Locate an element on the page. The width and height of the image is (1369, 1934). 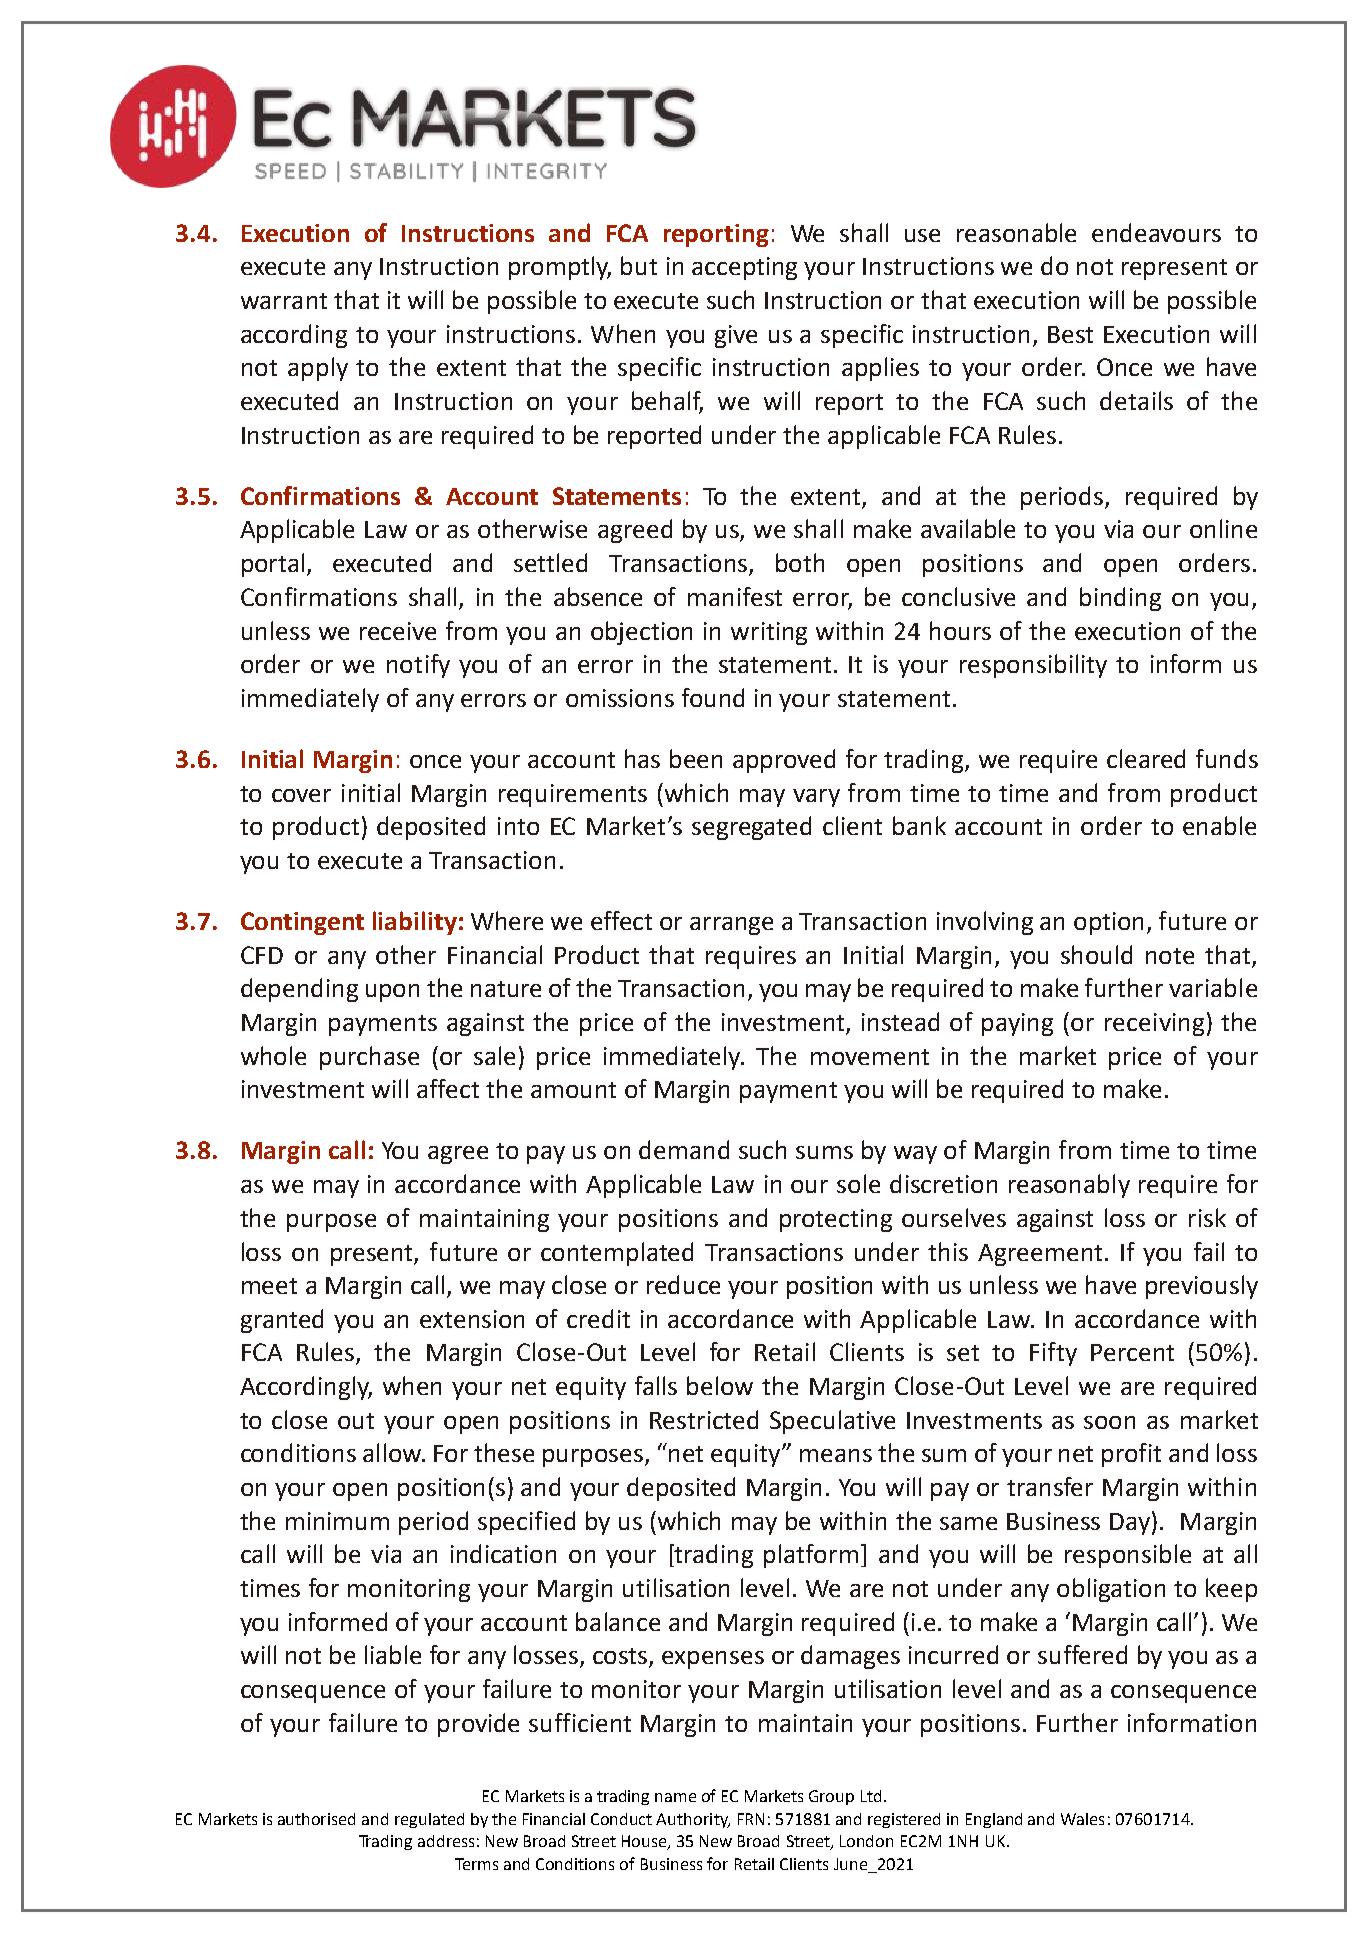
Authority is located at coordinates (693, 1820).
